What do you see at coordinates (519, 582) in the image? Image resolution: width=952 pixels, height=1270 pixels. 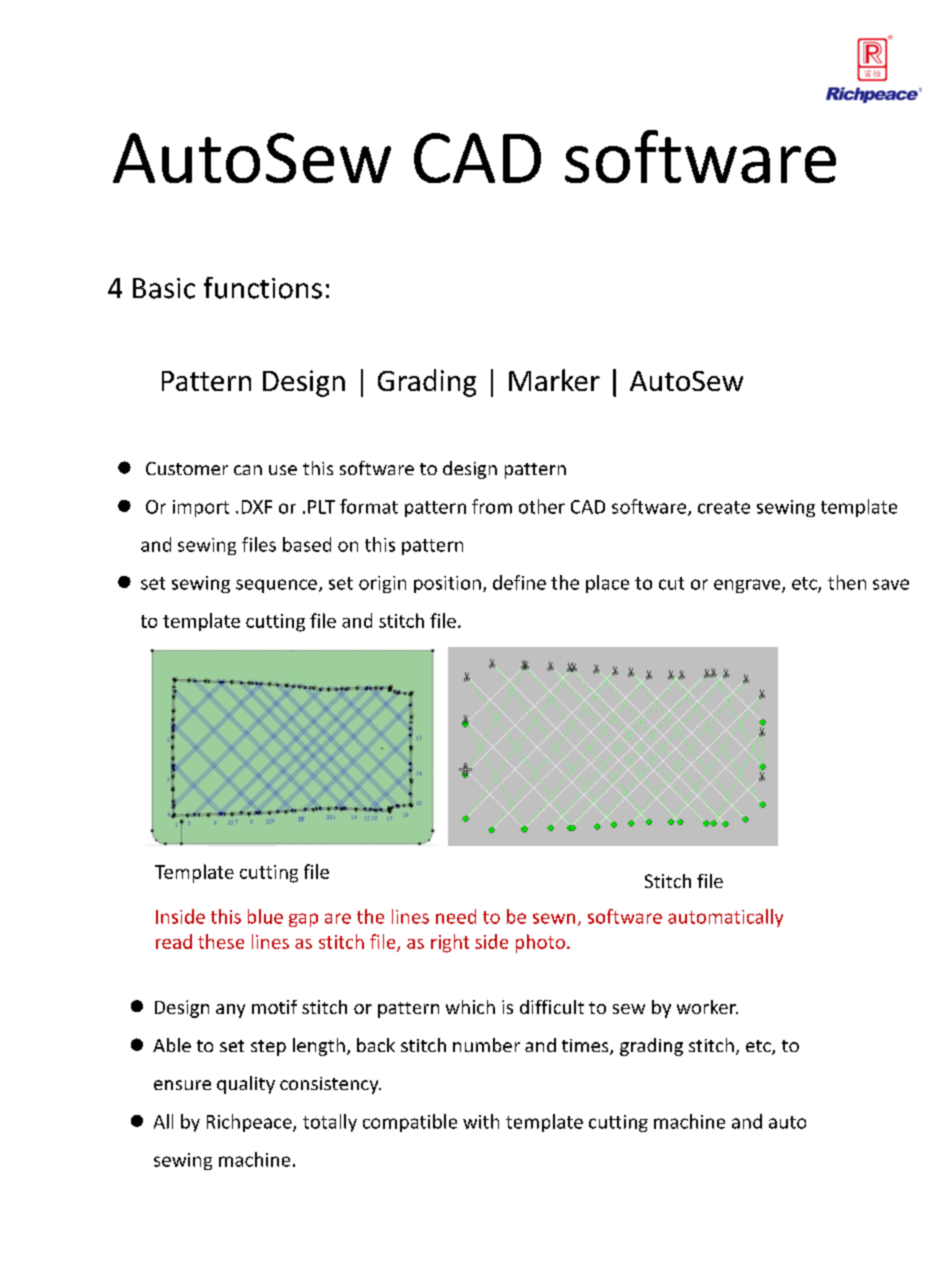 I see `define` at bounding box center [519, 582].
